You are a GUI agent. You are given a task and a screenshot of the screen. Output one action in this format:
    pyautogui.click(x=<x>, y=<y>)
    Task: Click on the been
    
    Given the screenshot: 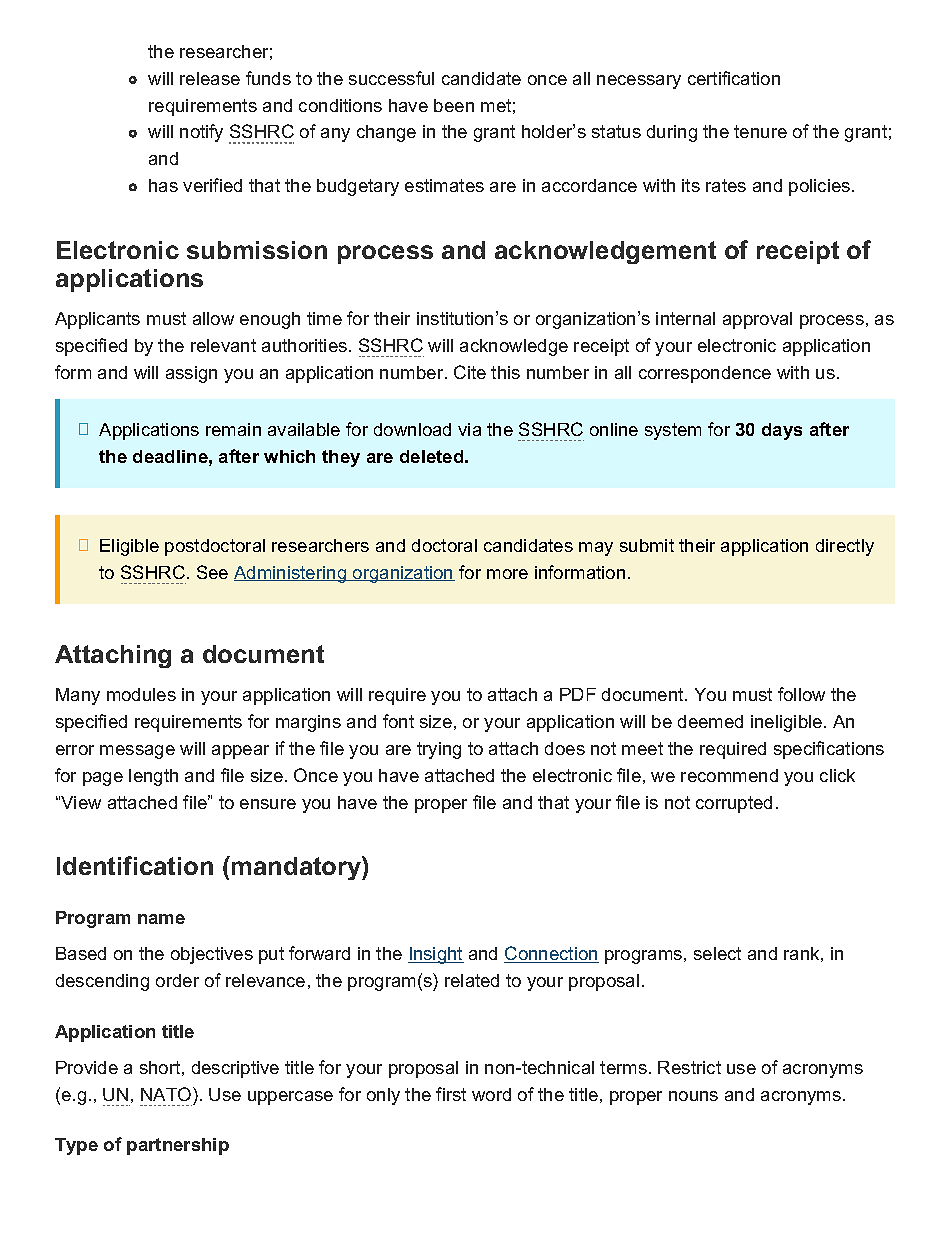 What is the action you would take?
    pyautogui.click(x=454, y=105)
